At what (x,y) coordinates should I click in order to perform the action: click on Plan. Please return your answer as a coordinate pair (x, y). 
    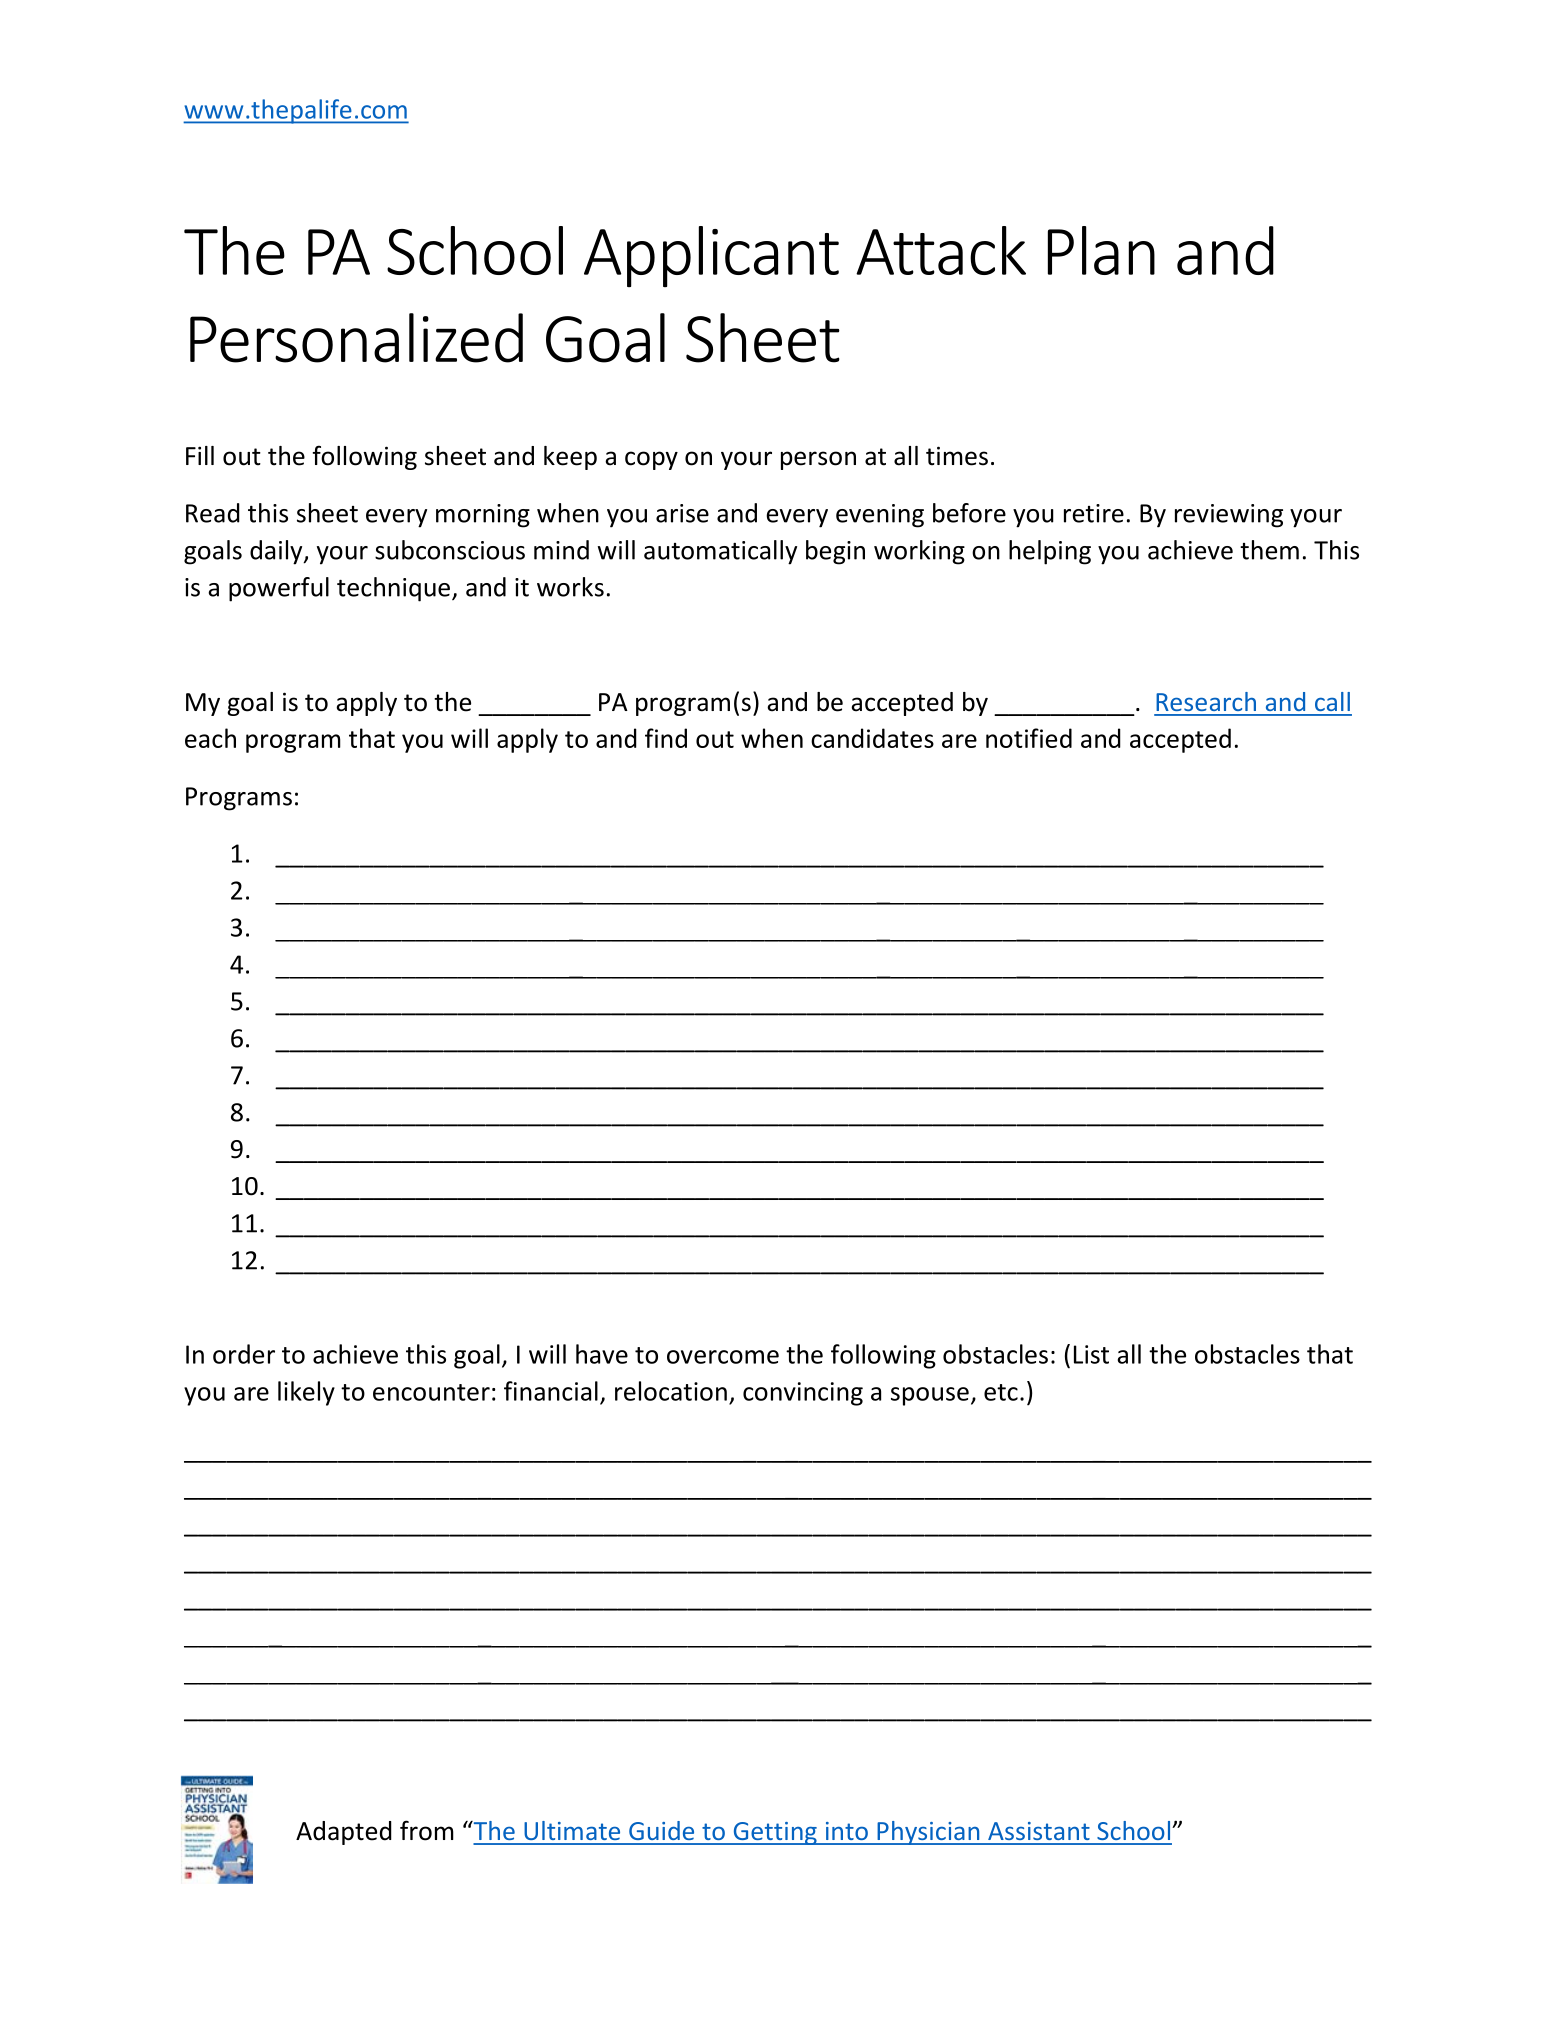
    Looking at the image, I should click on (1101, 250).
